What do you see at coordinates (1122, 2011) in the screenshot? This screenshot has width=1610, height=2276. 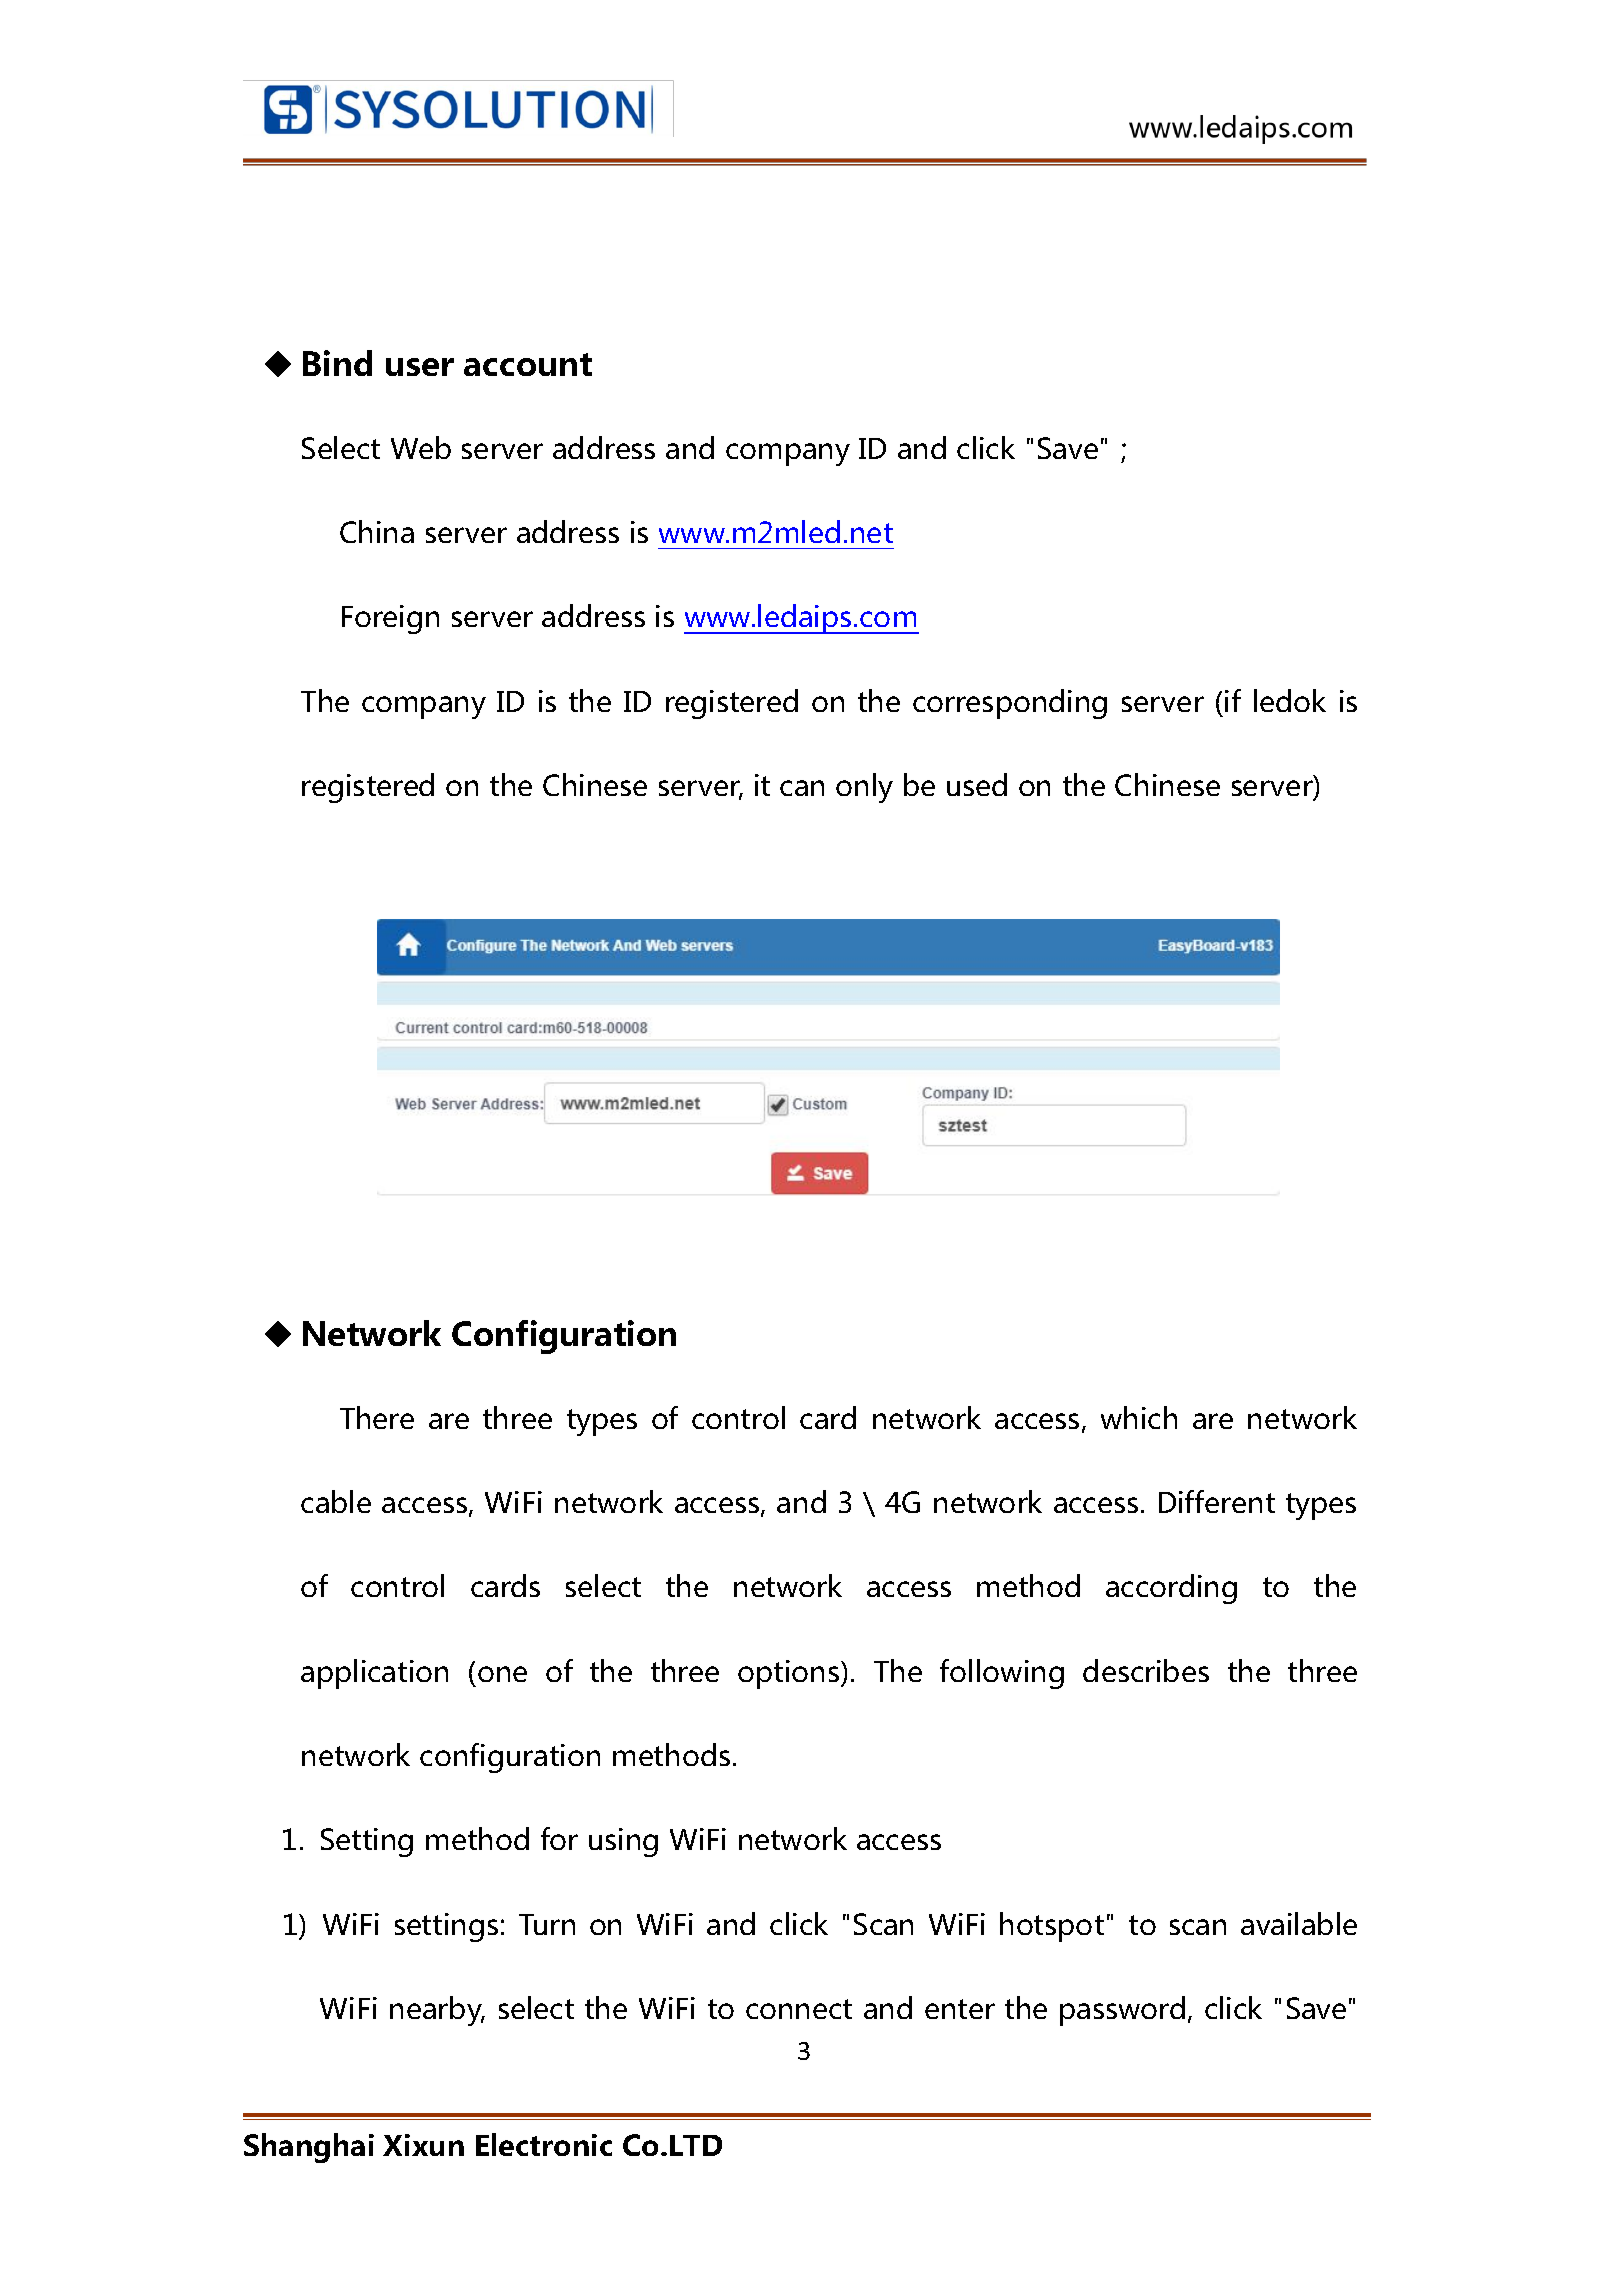 I see `password` at bounding box center [1122, 2011].
